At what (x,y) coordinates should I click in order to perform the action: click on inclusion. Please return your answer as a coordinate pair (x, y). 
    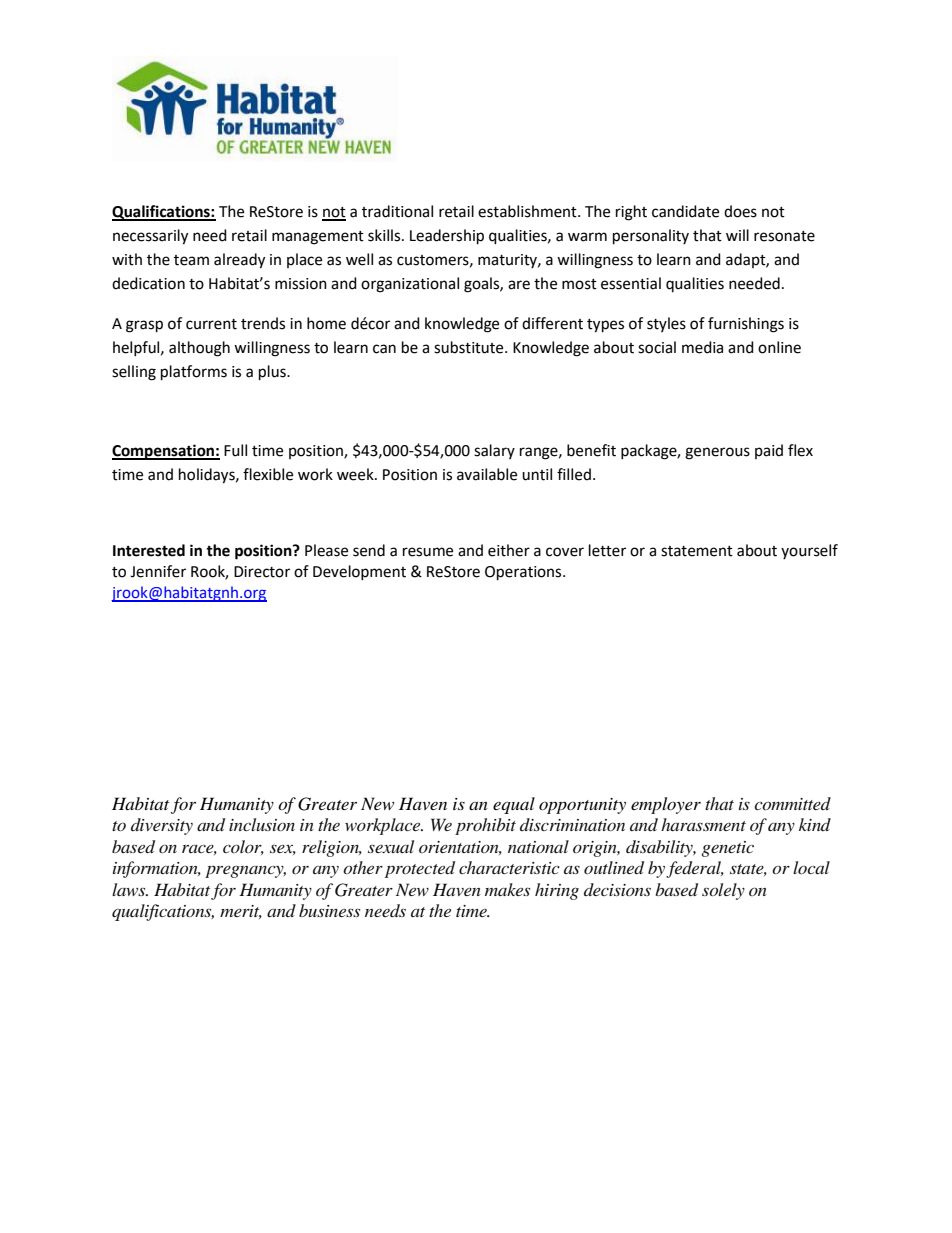
    Looking at the image, I should click on (262, 824).
